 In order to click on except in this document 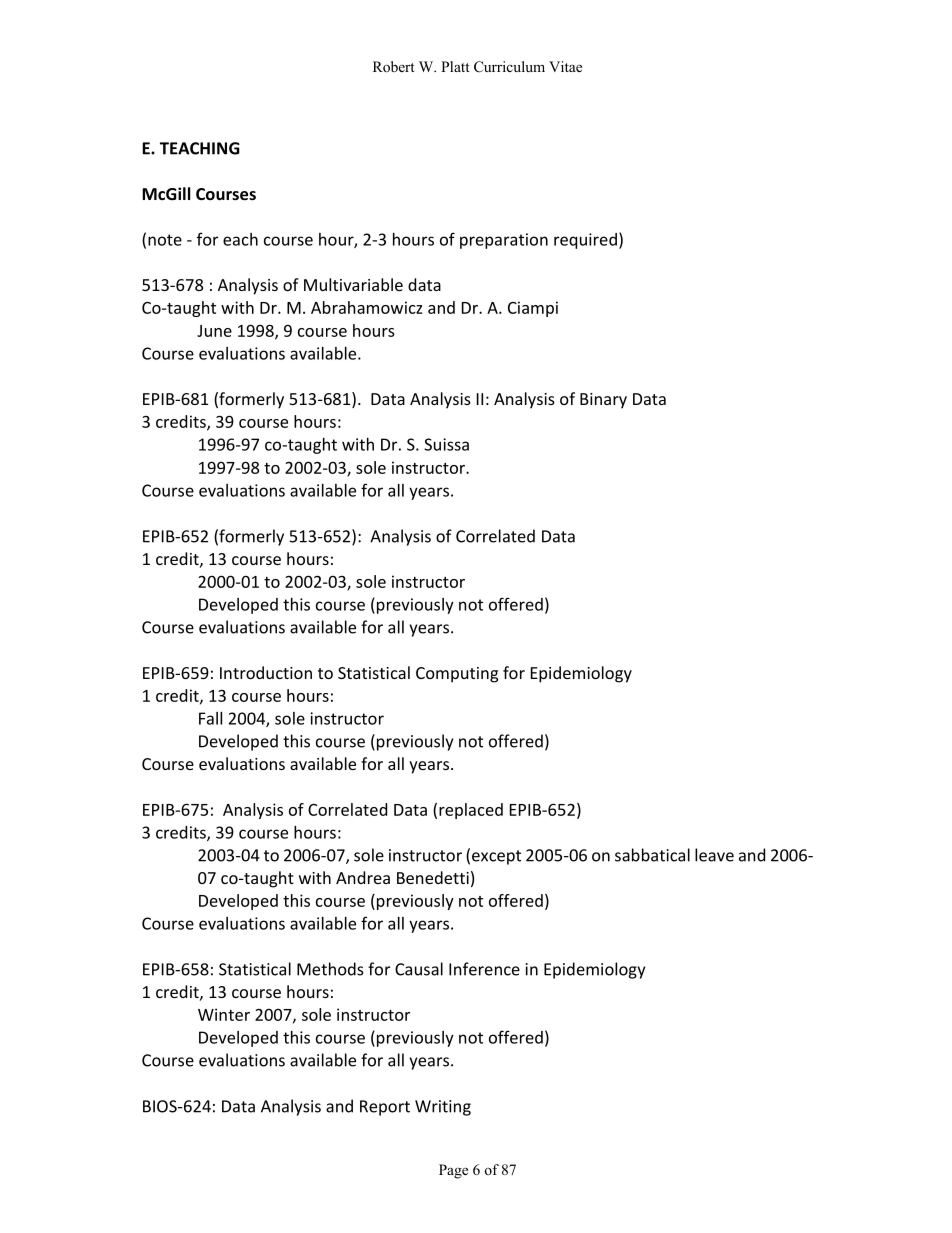, I will do `click(496, 857)`.
